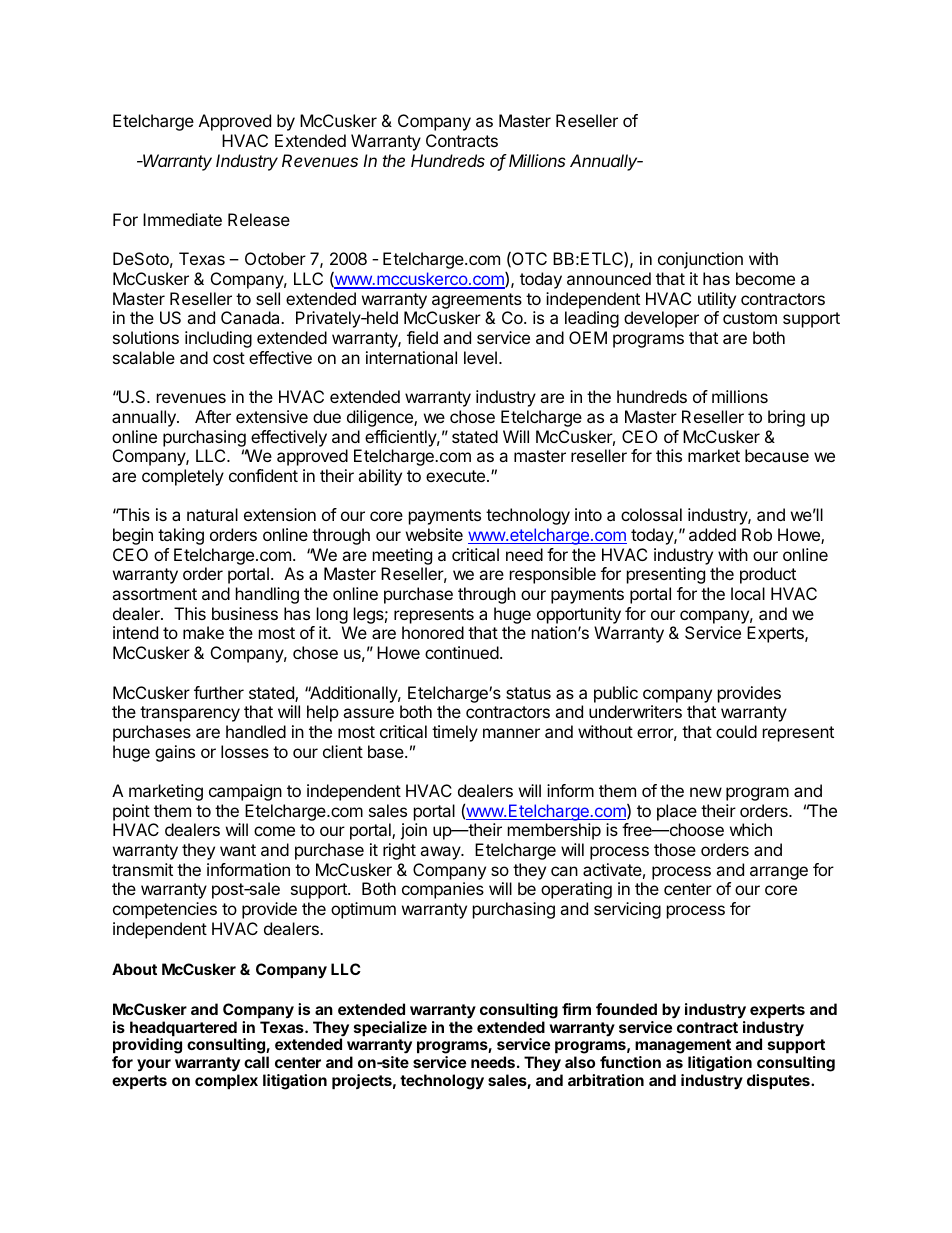 The image size is (952, 1233). I want to click on meeting, so click(402, 556).
